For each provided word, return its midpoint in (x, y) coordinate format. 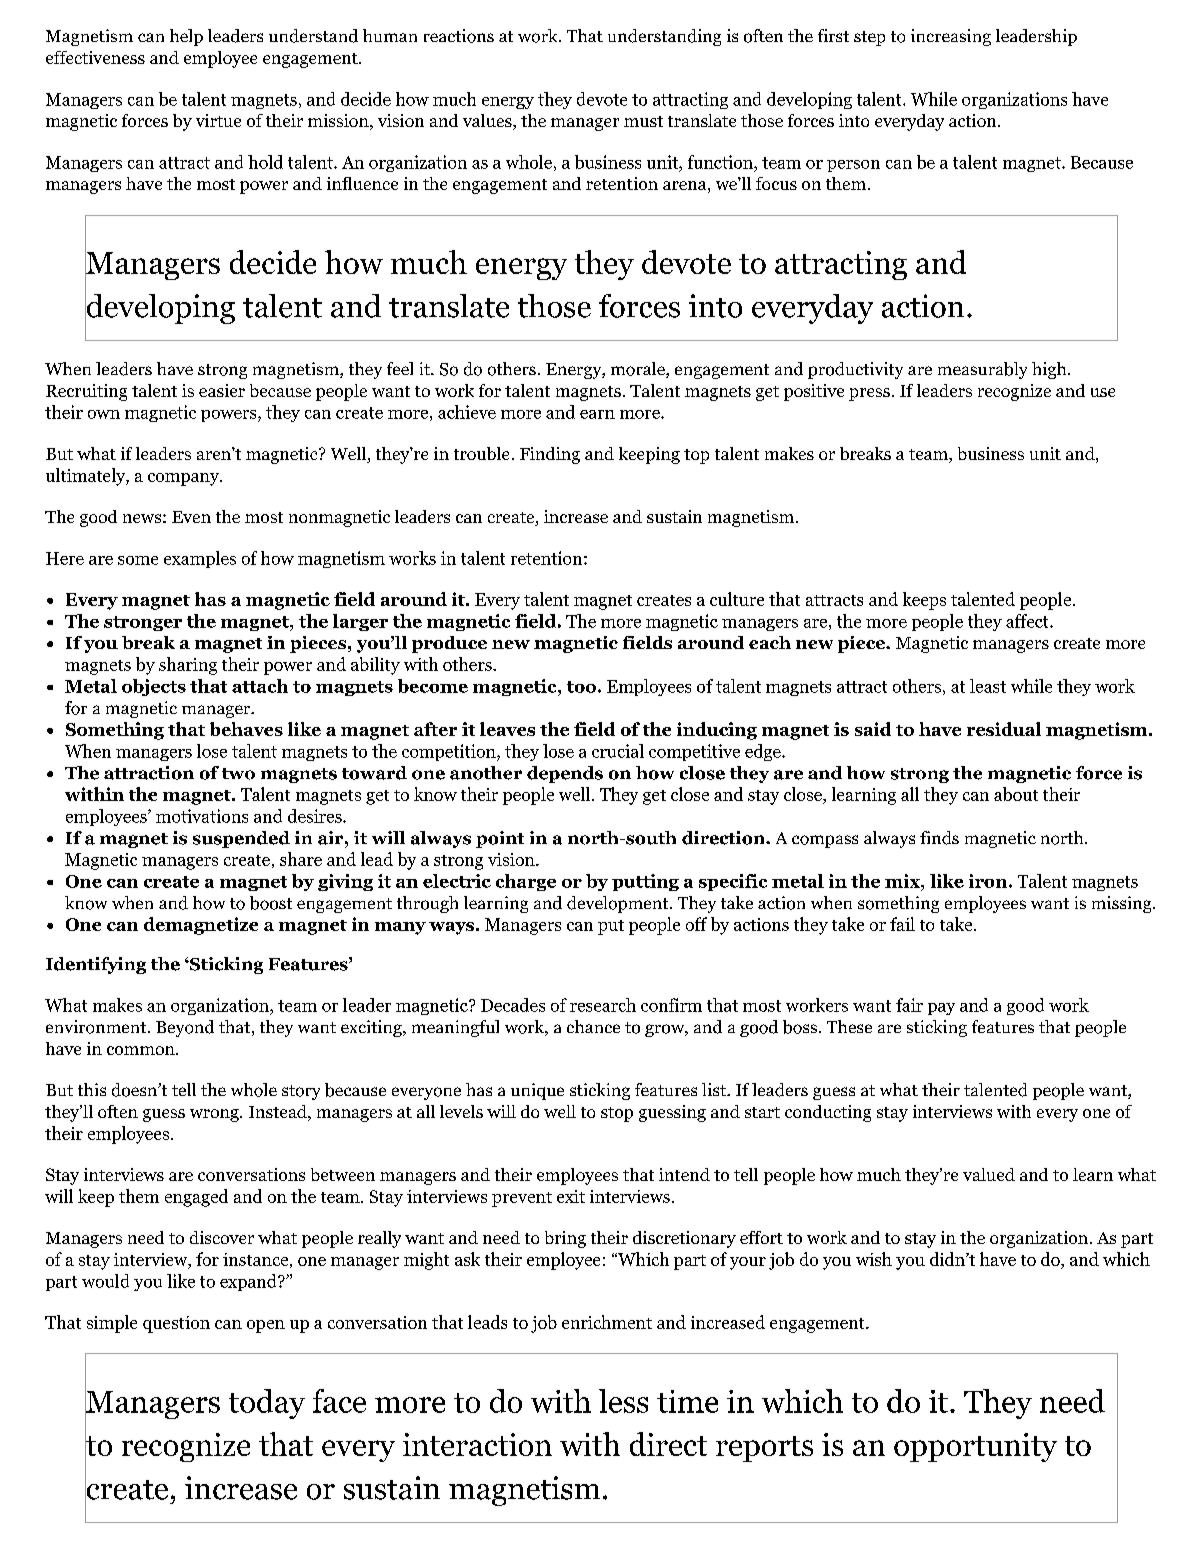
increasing (951, 37)
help (186, 37)
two (238, 774)
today (267, 1404)
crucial (618, 751)
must (643, 121)
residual (1004, 729)
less (623, 1401)
